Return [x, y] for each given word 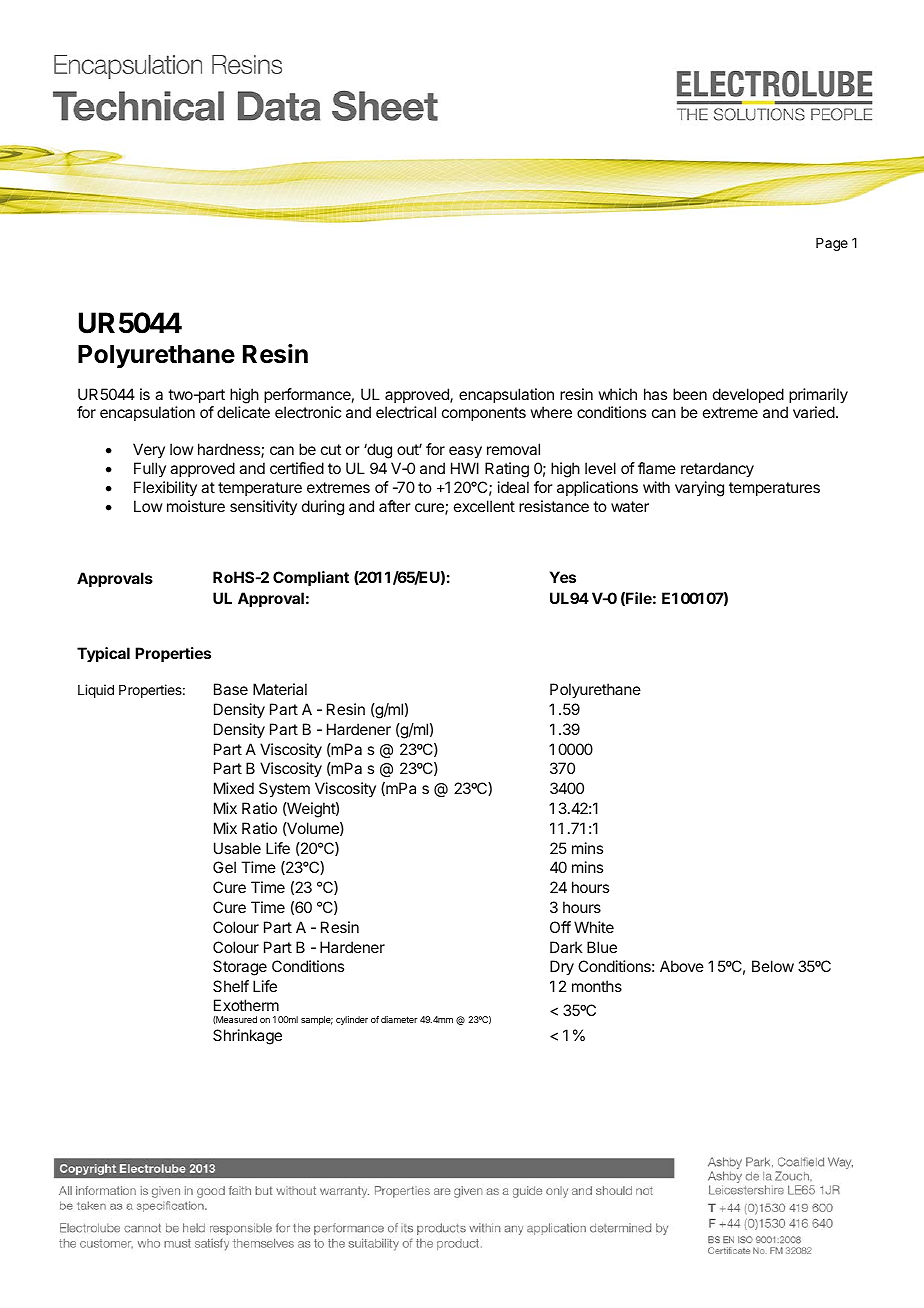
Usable [237, 848]
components [484, 414]
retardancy [717, 470]
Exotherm [246, 1005]
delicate [243, 412]
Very [149, 450]
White [594, 927]
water [630, 506]
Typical [103, 654]
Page [832, 244]
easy [465, 452]
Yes [563, 577]
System [284, 790]
